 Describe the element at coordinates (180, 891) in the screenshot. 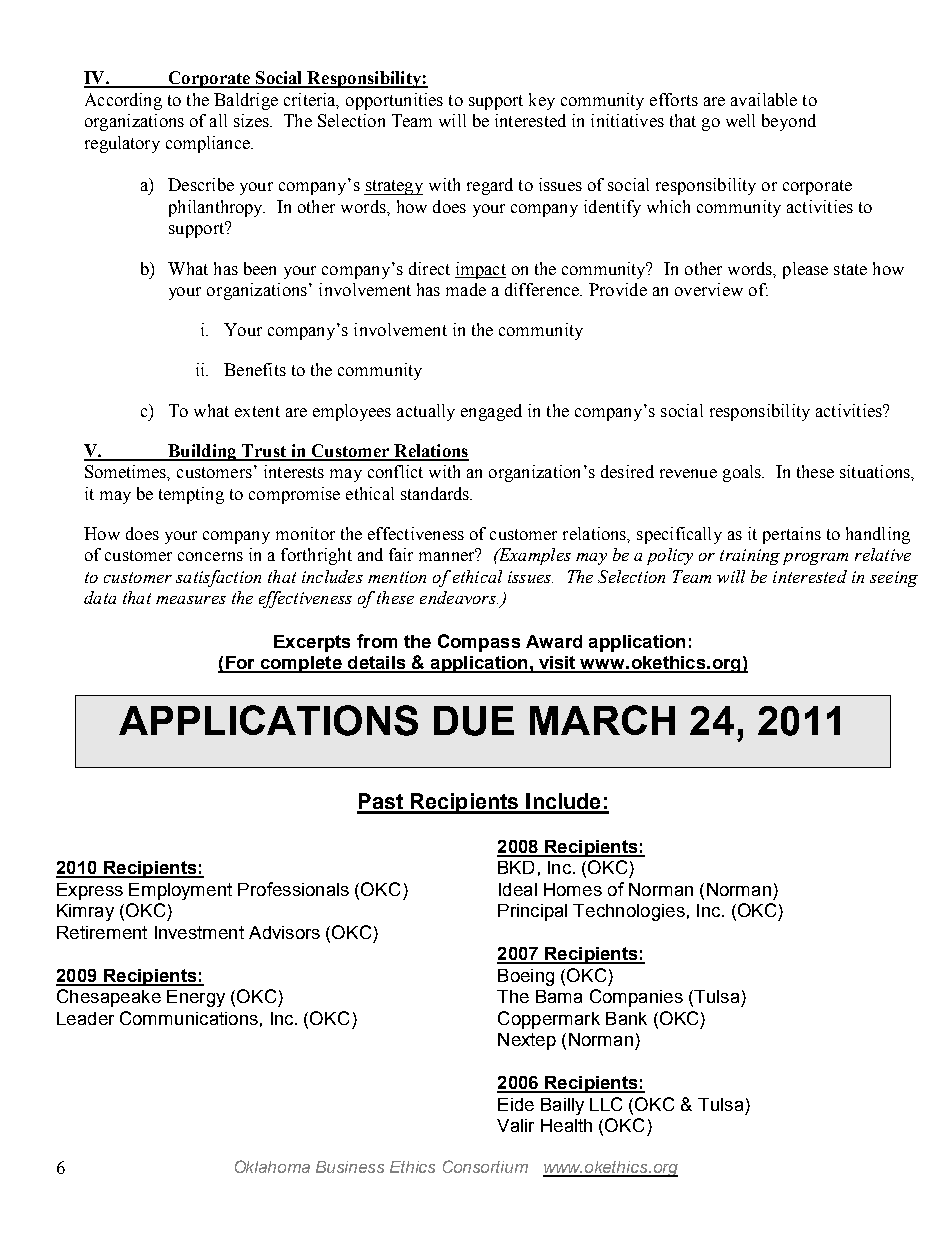

I see `Employment` at that location.
